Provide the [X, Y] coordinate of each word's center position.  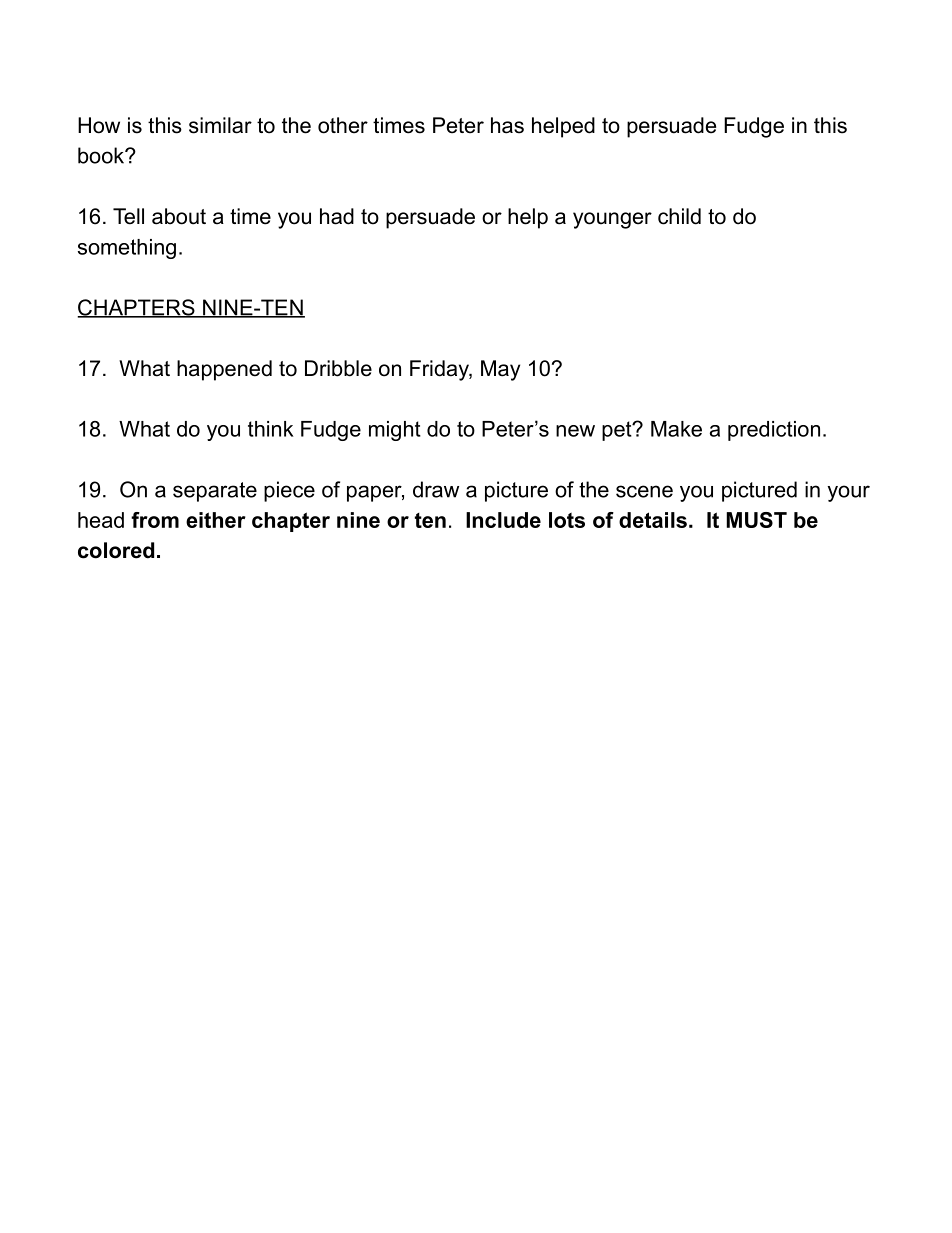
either [216, 520]
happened [224, 370]
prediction [774, 431]
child [679, 216]
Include [503, 520]
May [500, 370]
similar [220, 125]
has [507, 125]
